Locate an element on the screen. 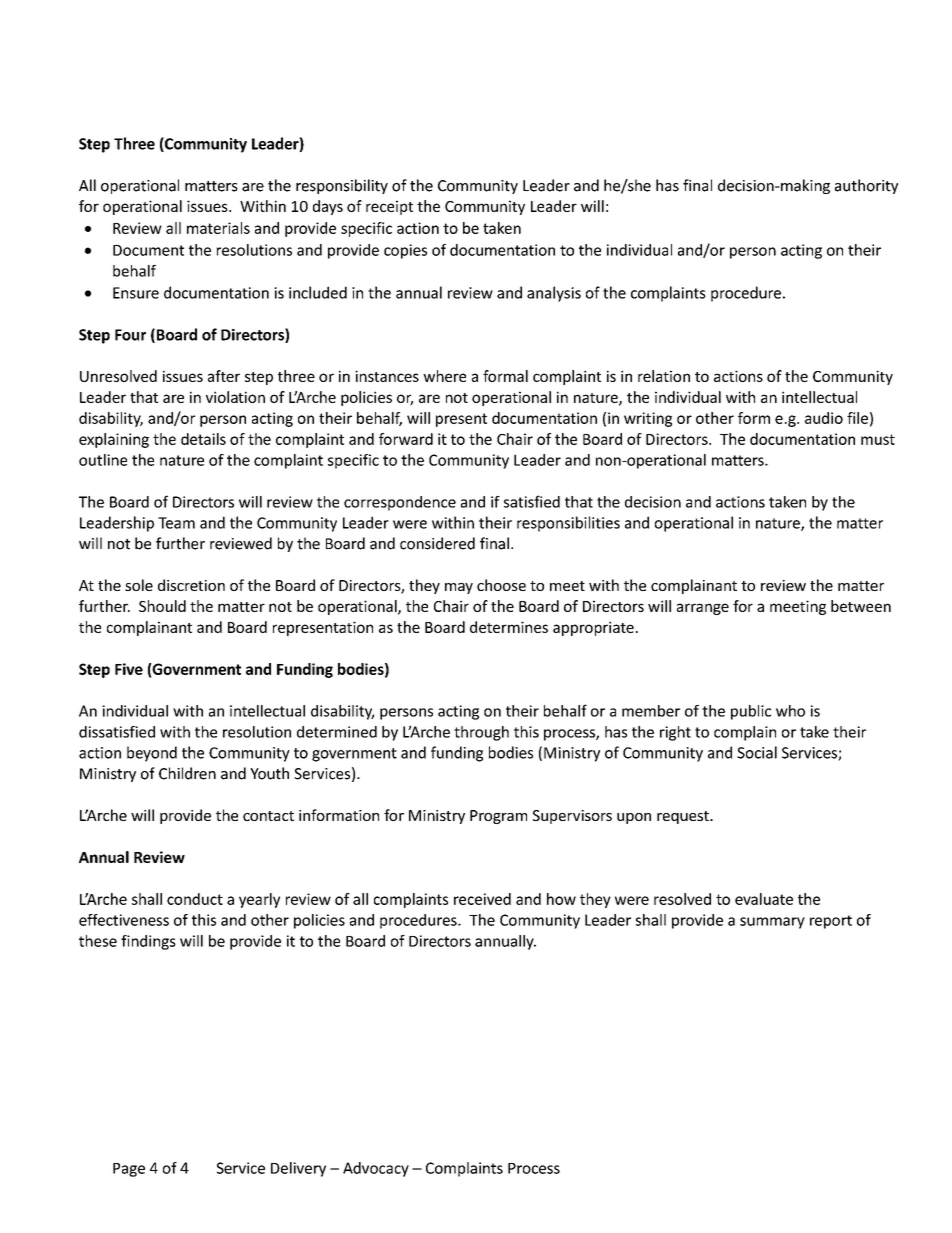 The height and width of the screenshot is (1233, 952). Page is located at coordinates (129, 1170).
